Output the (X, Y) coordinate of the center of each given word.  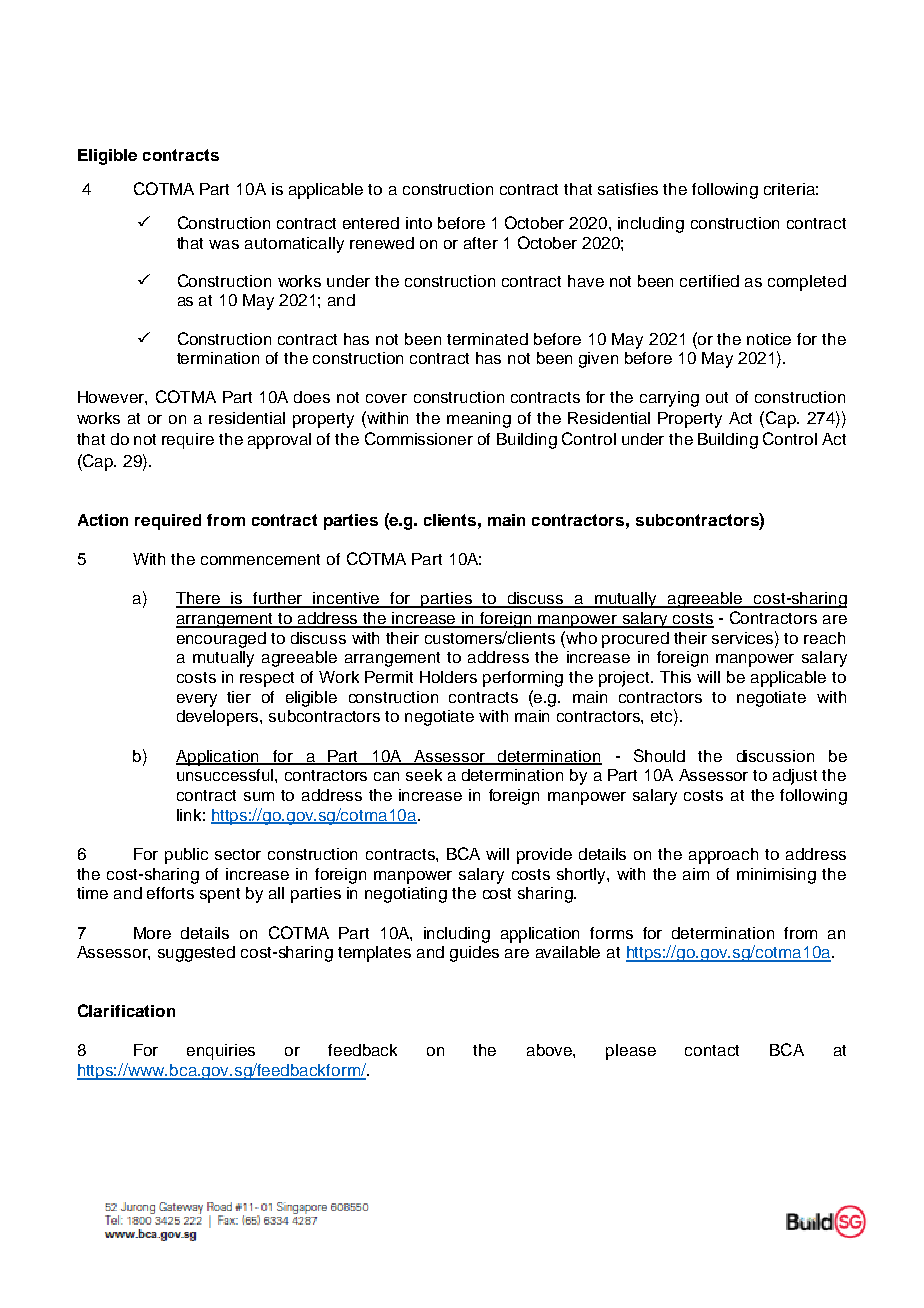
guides (474, 954)
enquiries (221, 1052)
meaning (479, 420)
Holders (448, 677)
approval (279, 441)
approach (723, 856)
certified (709, 281)
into (419, 223)
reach (824, 638)
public (186, 856)
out (717, 397)
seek (424, 775)
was (224, 244)
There (199, 599)
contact (712, 1050)
